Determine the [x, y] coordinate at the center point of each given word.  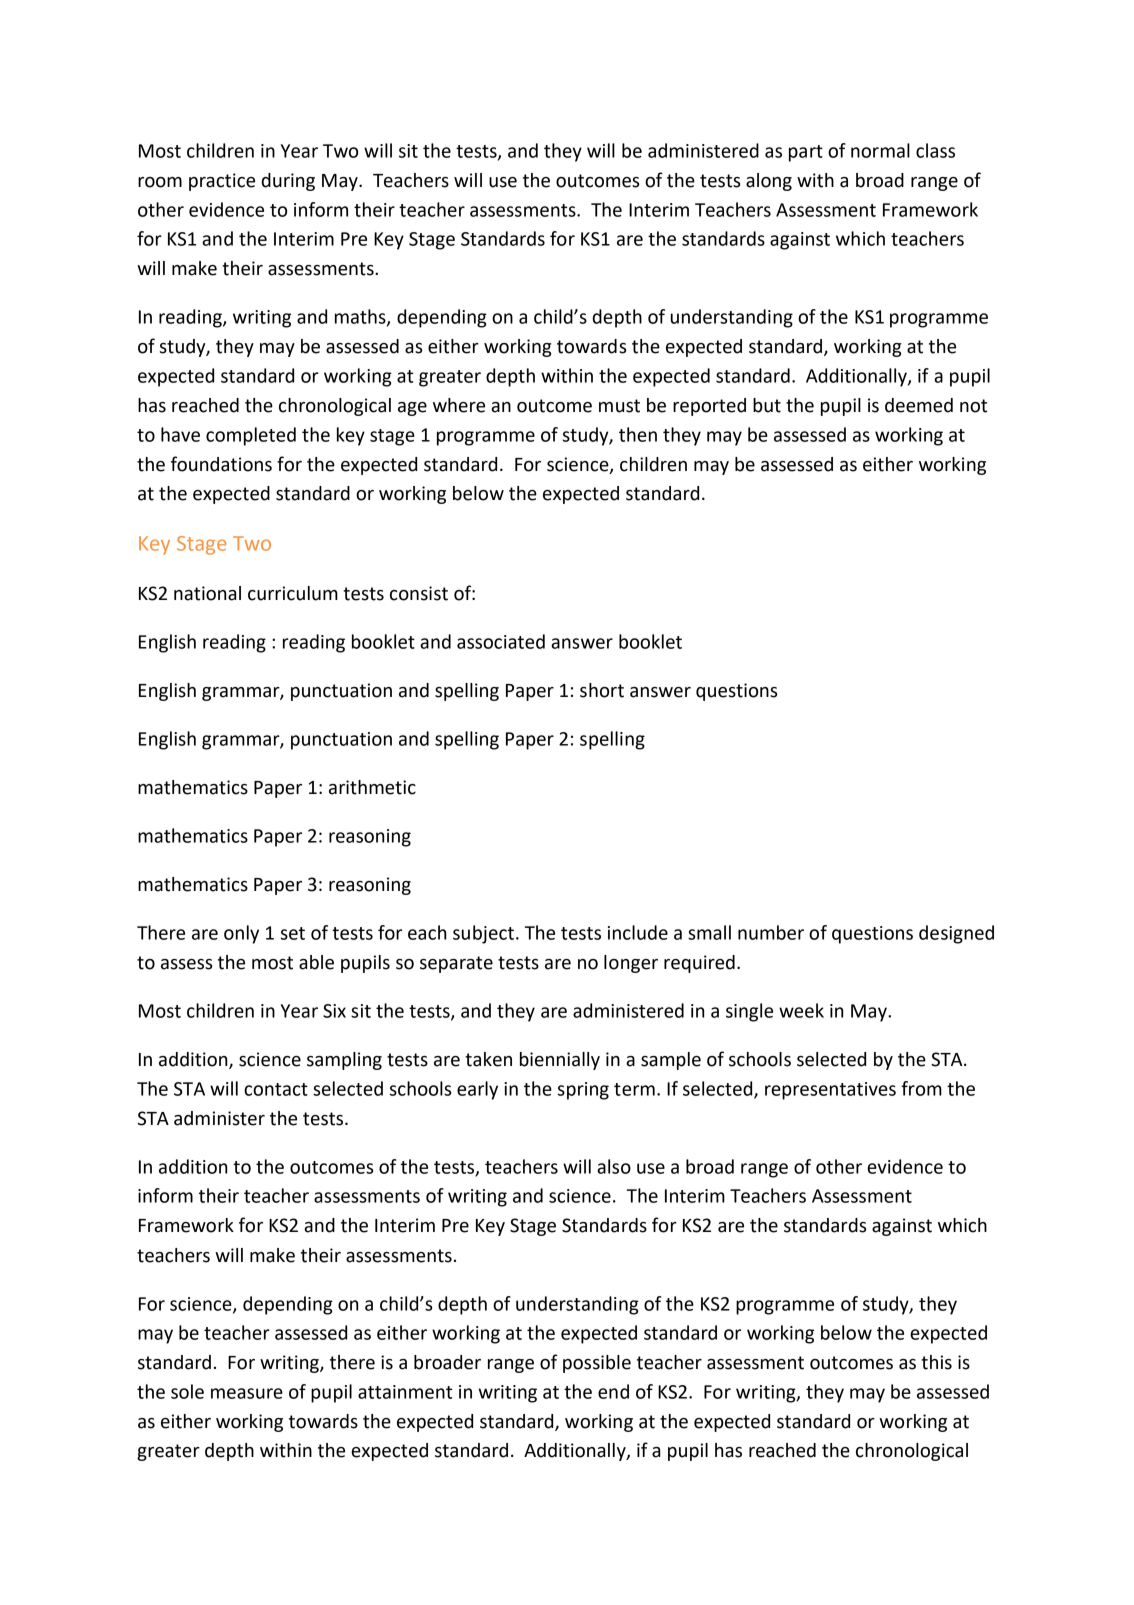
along [769, 182]
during [288, 182]
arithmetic [372, 787]
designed [956, 934]
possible [597, 1364]
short [602, 690]
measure [247, 1393]
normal [880, 150]
